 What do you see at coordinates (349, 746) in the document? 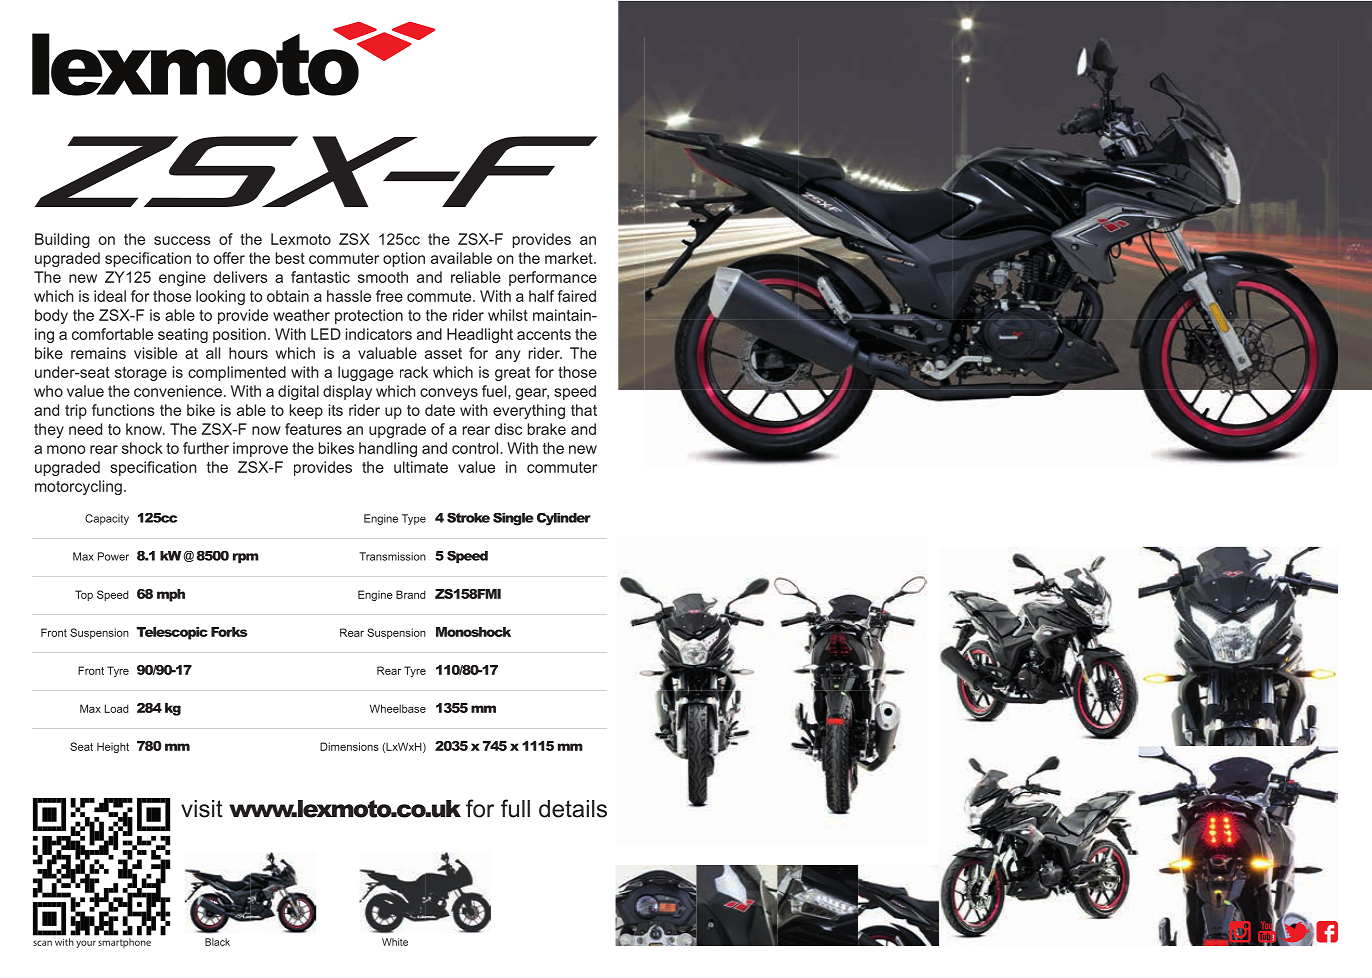
I see `Dimensions` at bounding box center [349, 746].
